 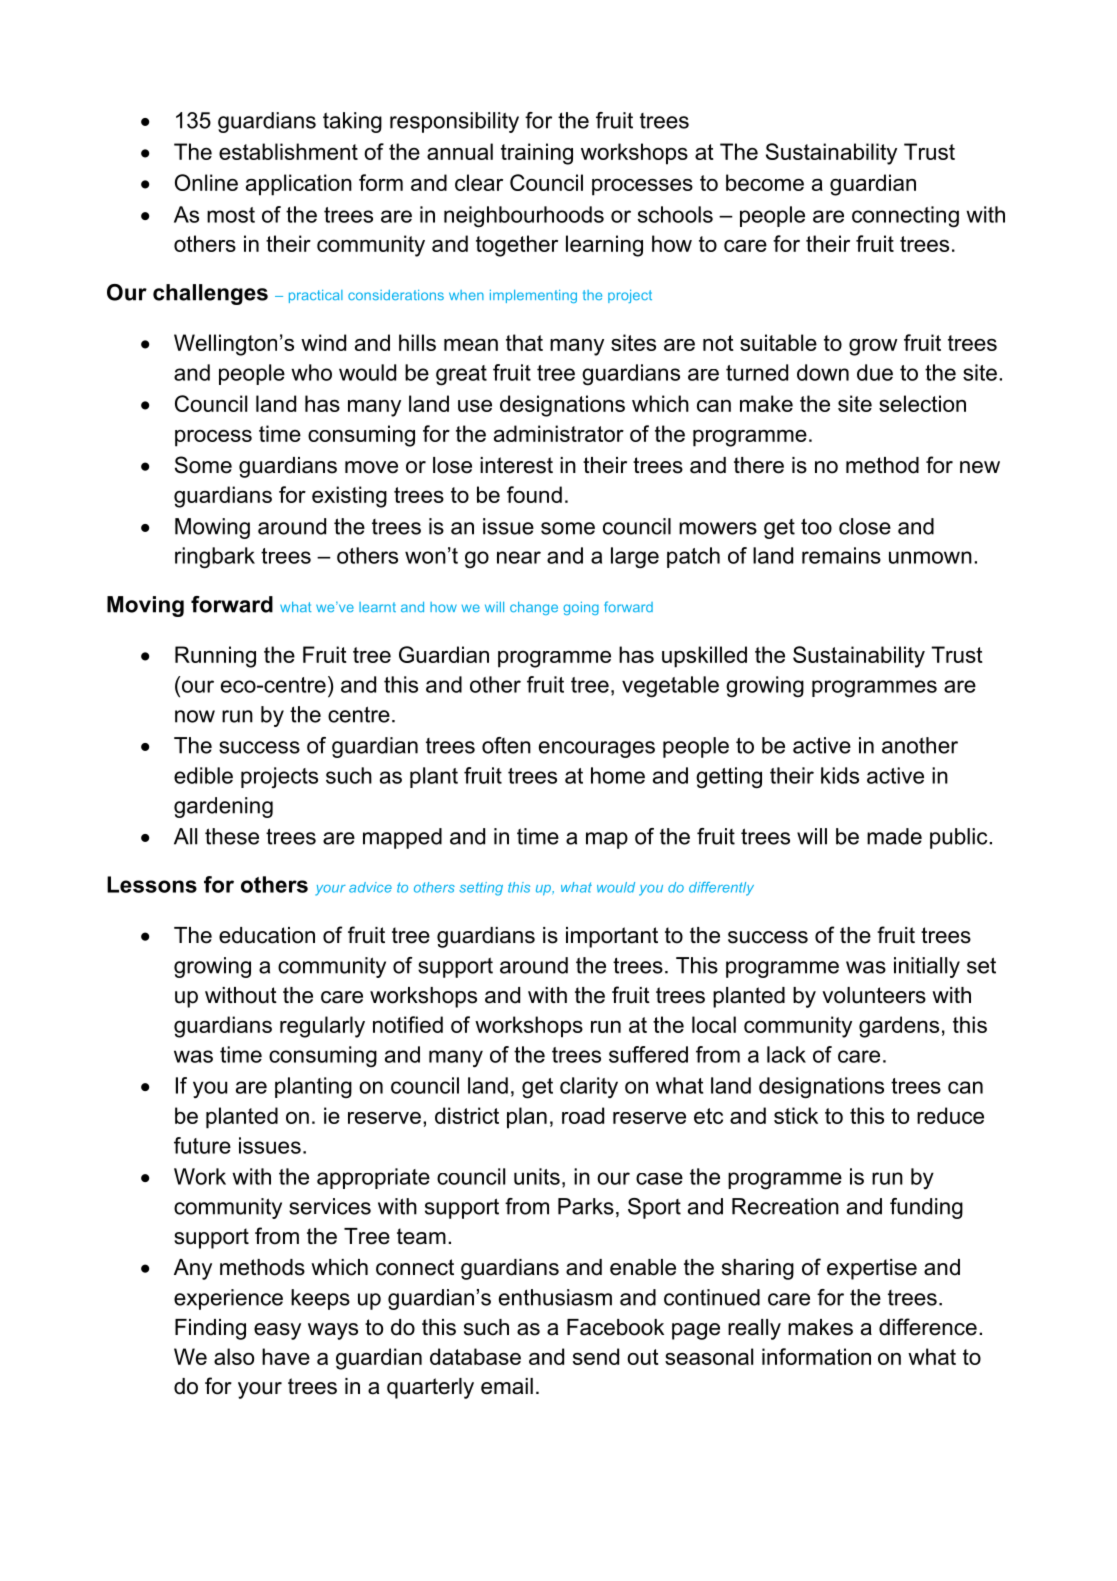 What do you see at coordinates (212, 528) in the screenshot?
I see `Mowing` at bounding box center [212, 528].
